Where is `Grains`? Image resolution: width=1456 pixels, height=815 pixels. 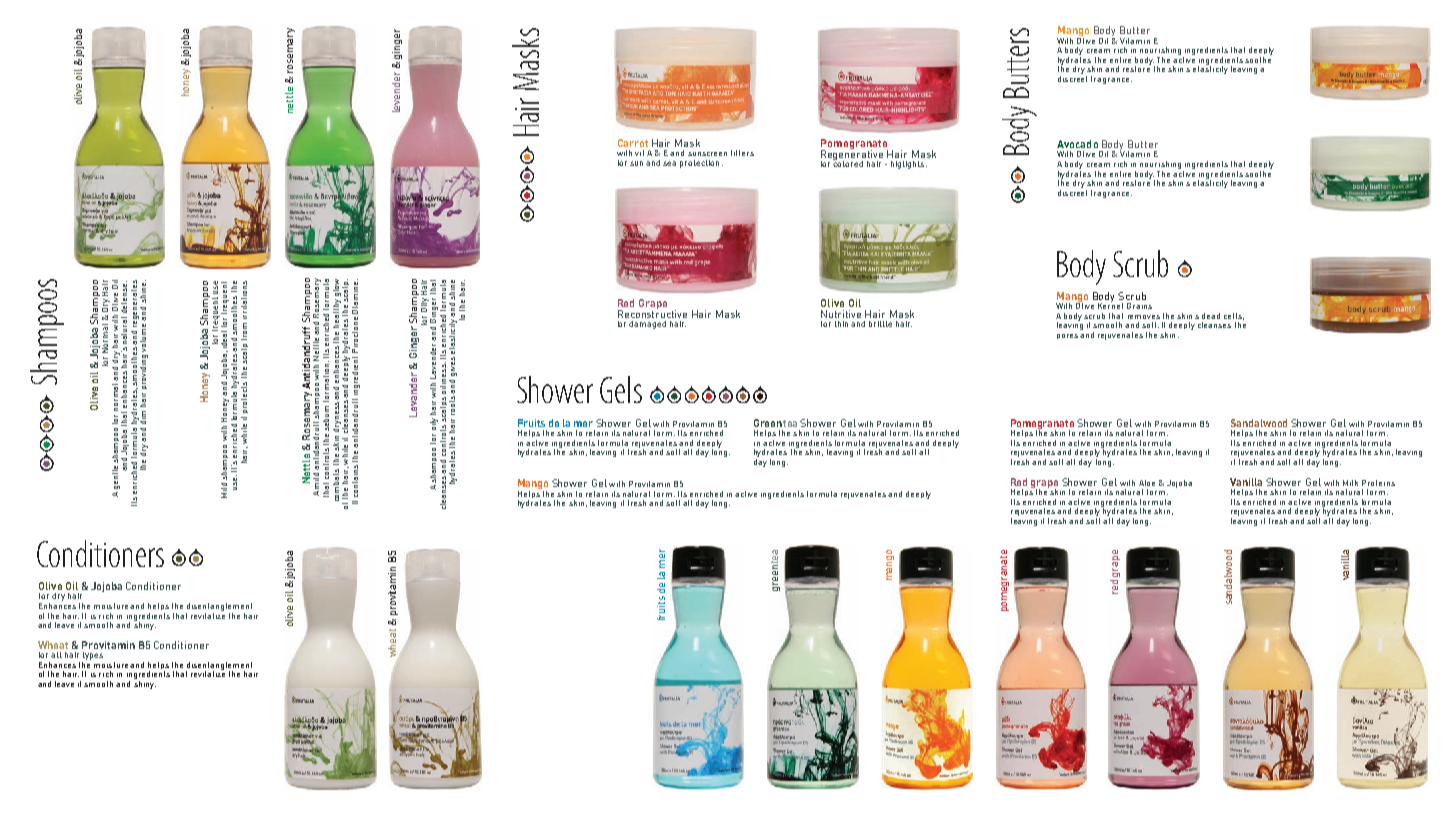
Grains is located at coordinates (1139, 306).
